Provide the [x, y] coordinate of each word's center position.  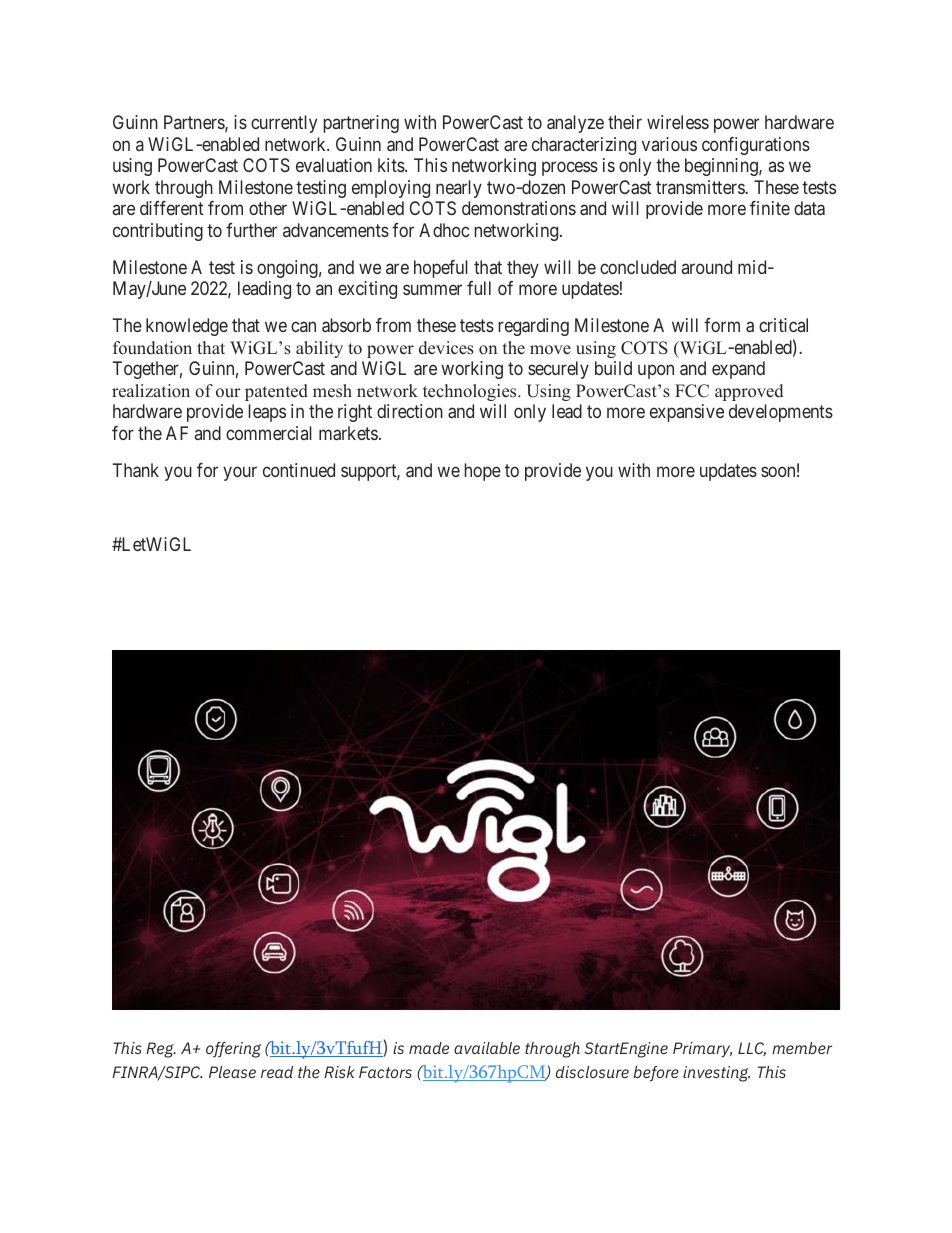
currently [284, 124]
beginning [722, 167]
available [487, 1048]
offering [233, 1050]
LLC [752, 1049]
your [240, 473]
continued [299, 470]
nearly [459, 189]
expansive [687, 413]
